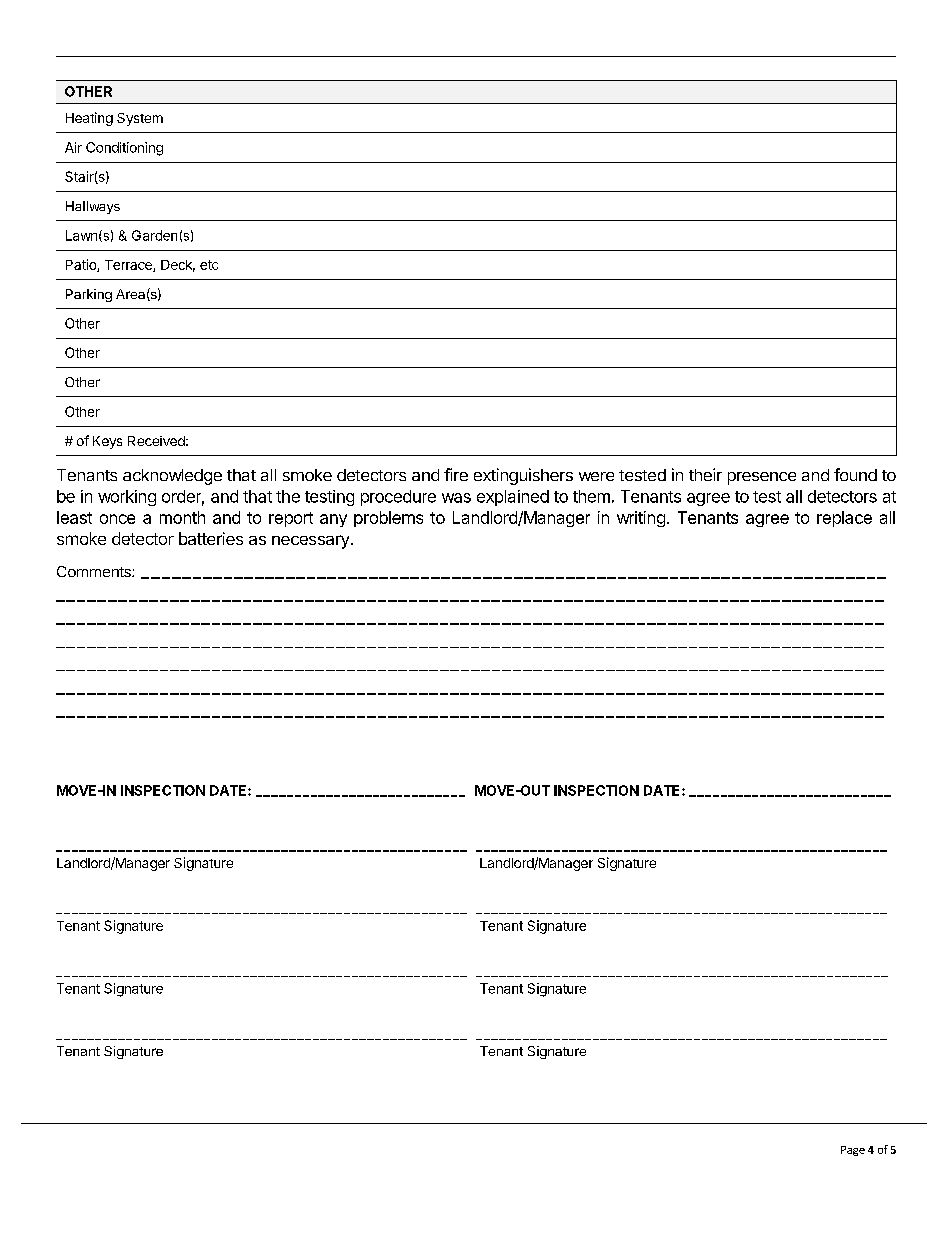 Image resolution: width=952 pixels, height=1233 pixels. What do you see at coordinates (310, 542) in the screenshot?
I see `necessary` at bounding box center [310, 542].
